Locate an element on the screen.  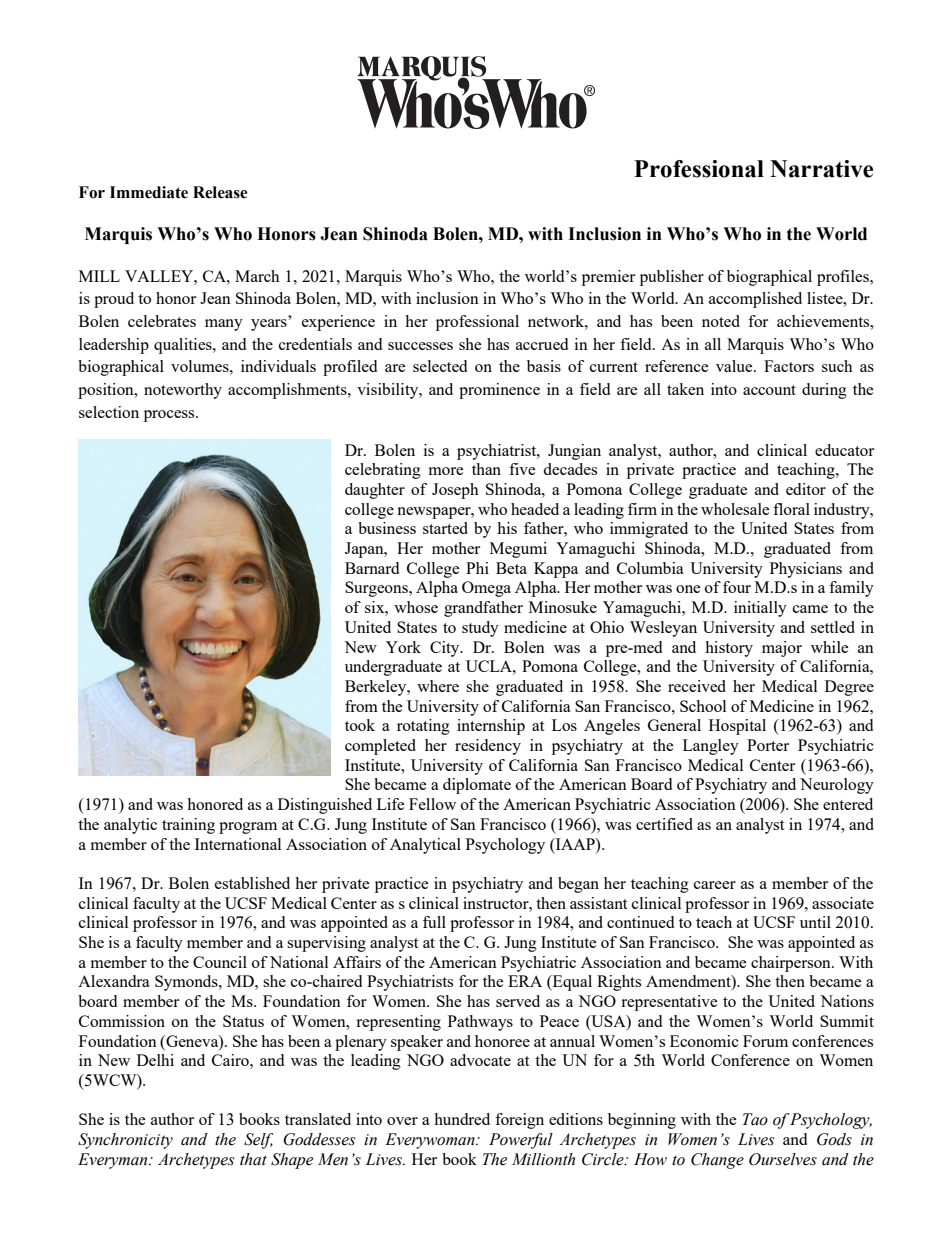
account is located at coordinates (769, 390).
